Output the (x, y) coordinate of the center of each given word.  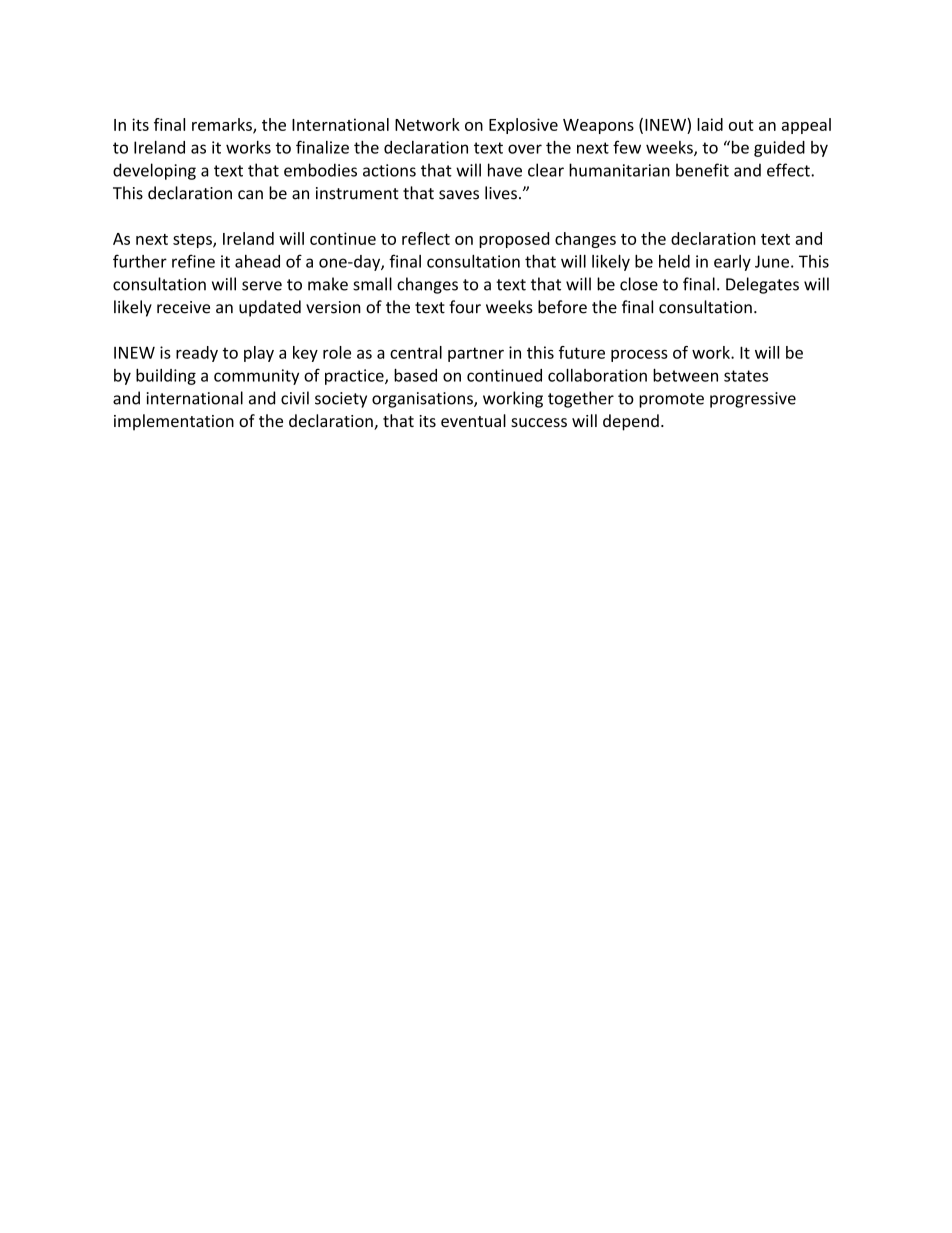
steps (193, 241)
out (741, 125)
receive (183, 307)
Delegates (762, 285)
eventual (473, 420)
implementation (174, 422)
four (465, 307)
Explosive (523, 126)
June (772, 261)
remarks (223, 125)
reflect (426, 238)
